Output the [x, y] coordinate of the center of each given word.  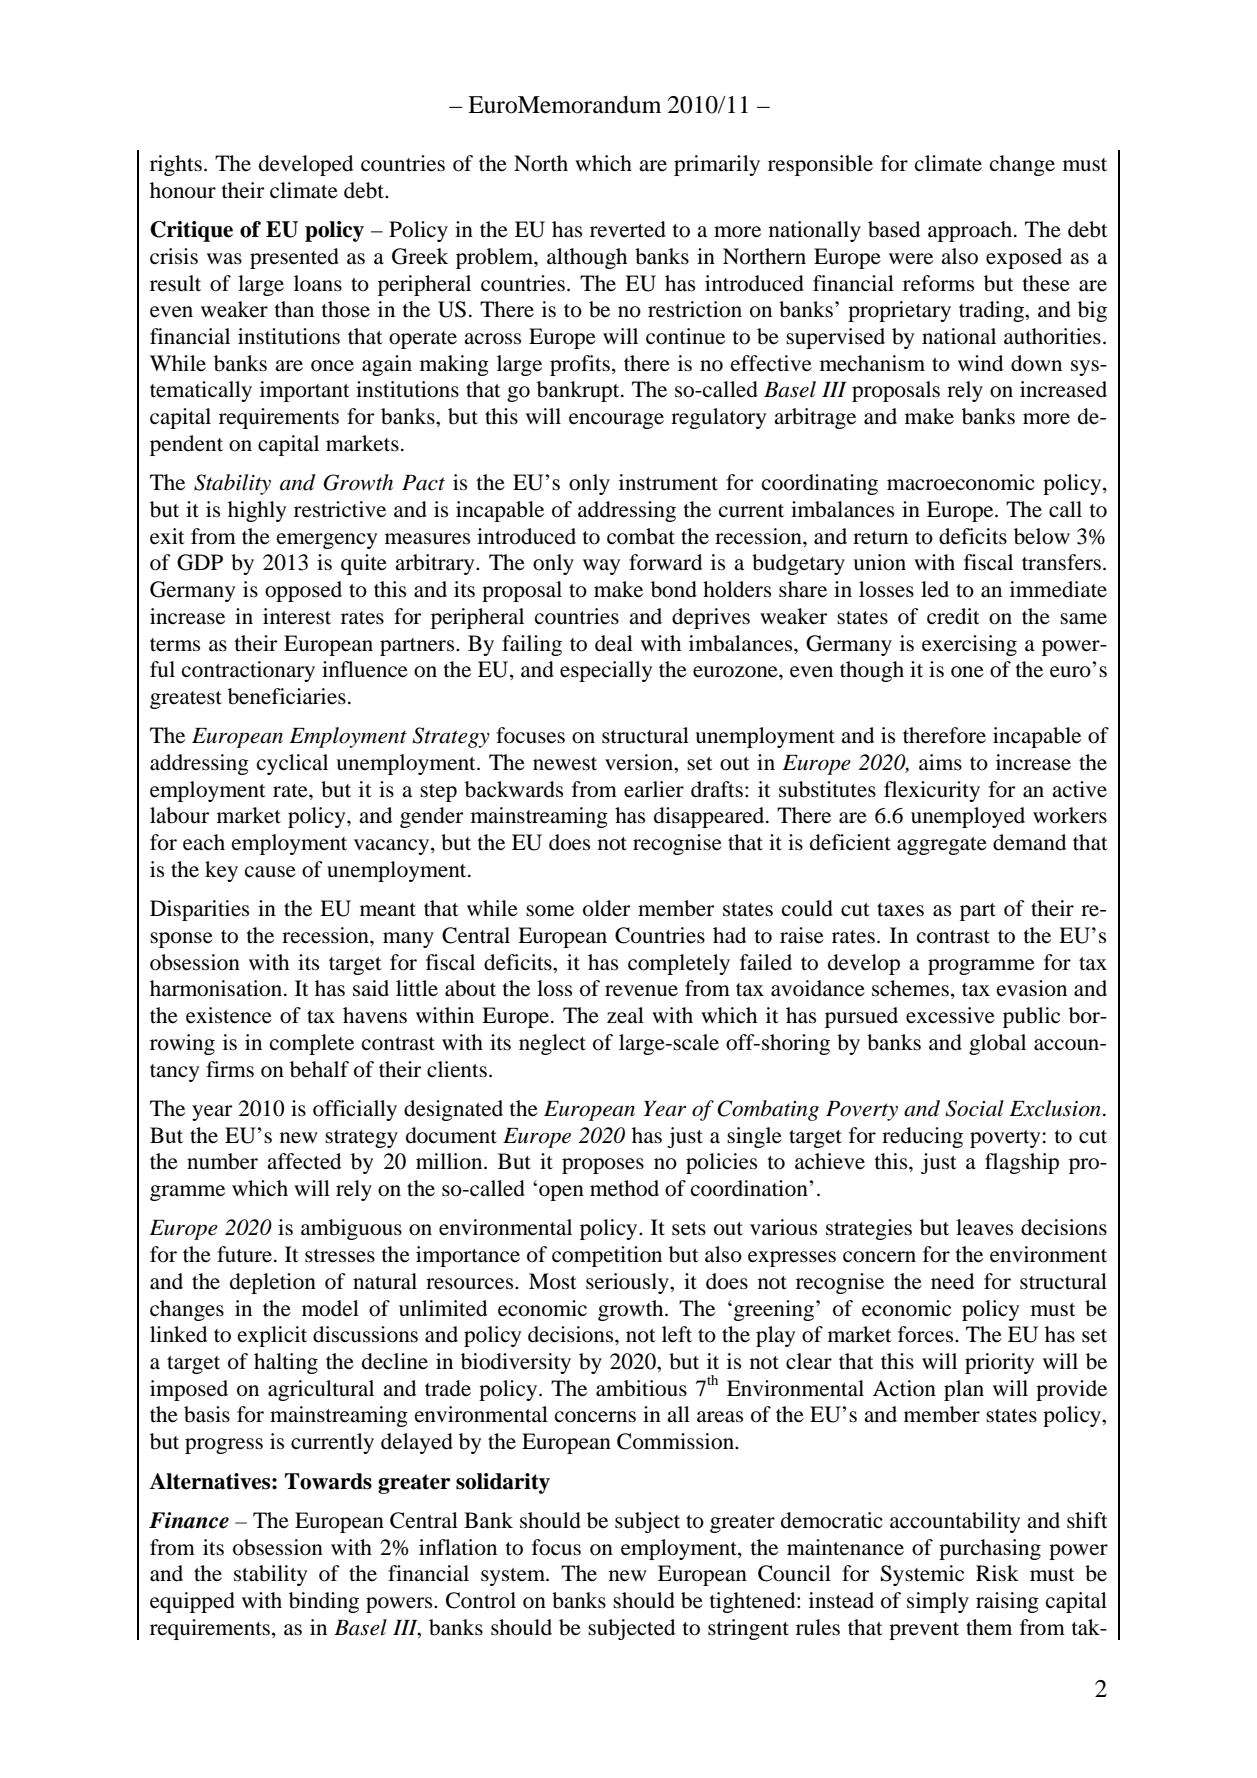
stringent [748, 1629]
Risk [997, 1573]
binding [324, 1602]
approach [971, 231]
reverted [628, 229]
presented [294, 258]
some [550, 911]
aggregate [942, 846]
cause [270, 872]
